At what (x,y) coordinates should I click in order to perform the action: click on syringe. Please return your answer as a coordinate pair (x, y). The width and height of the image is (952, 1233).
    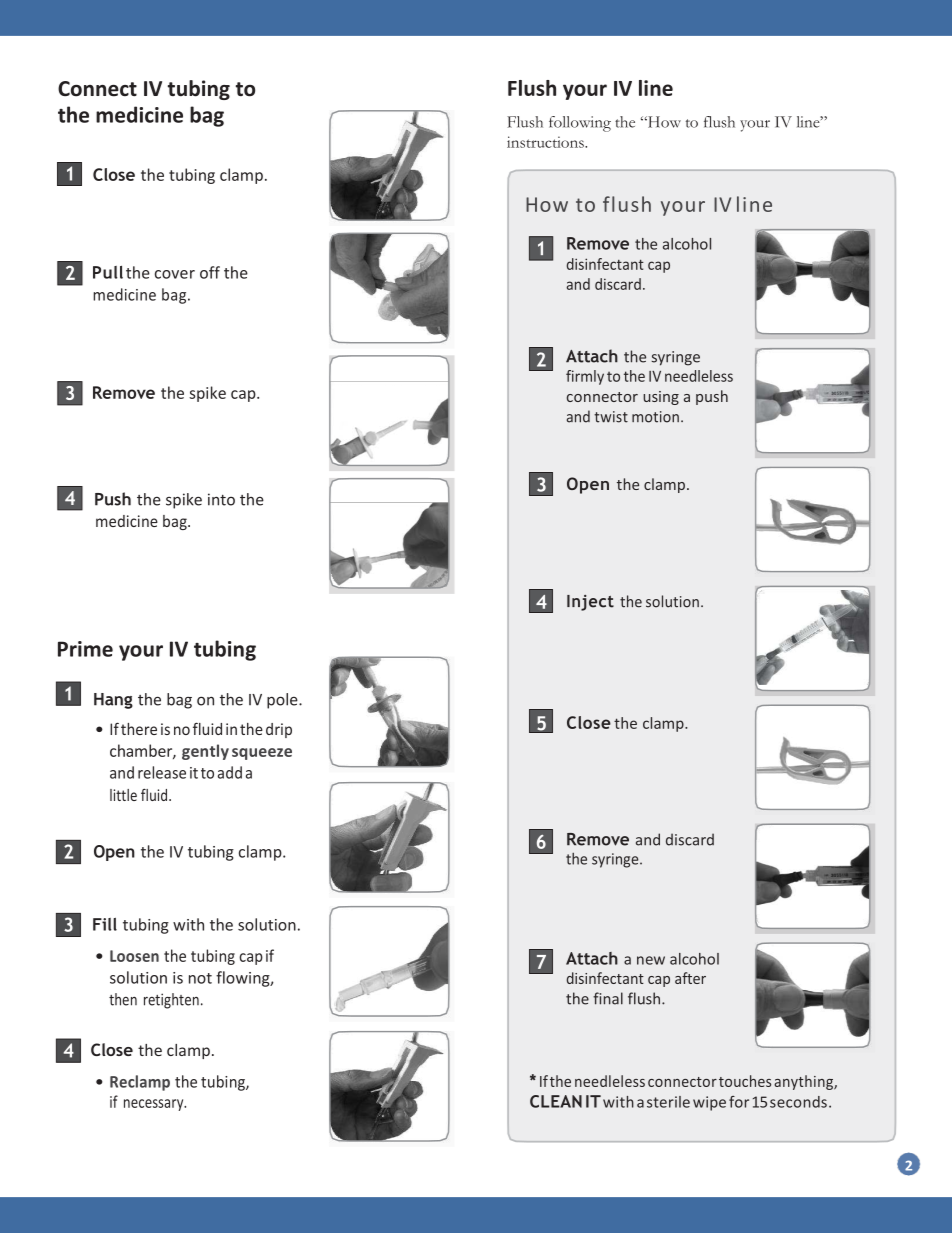
    Looking at the image, I should click on (676, 358).
